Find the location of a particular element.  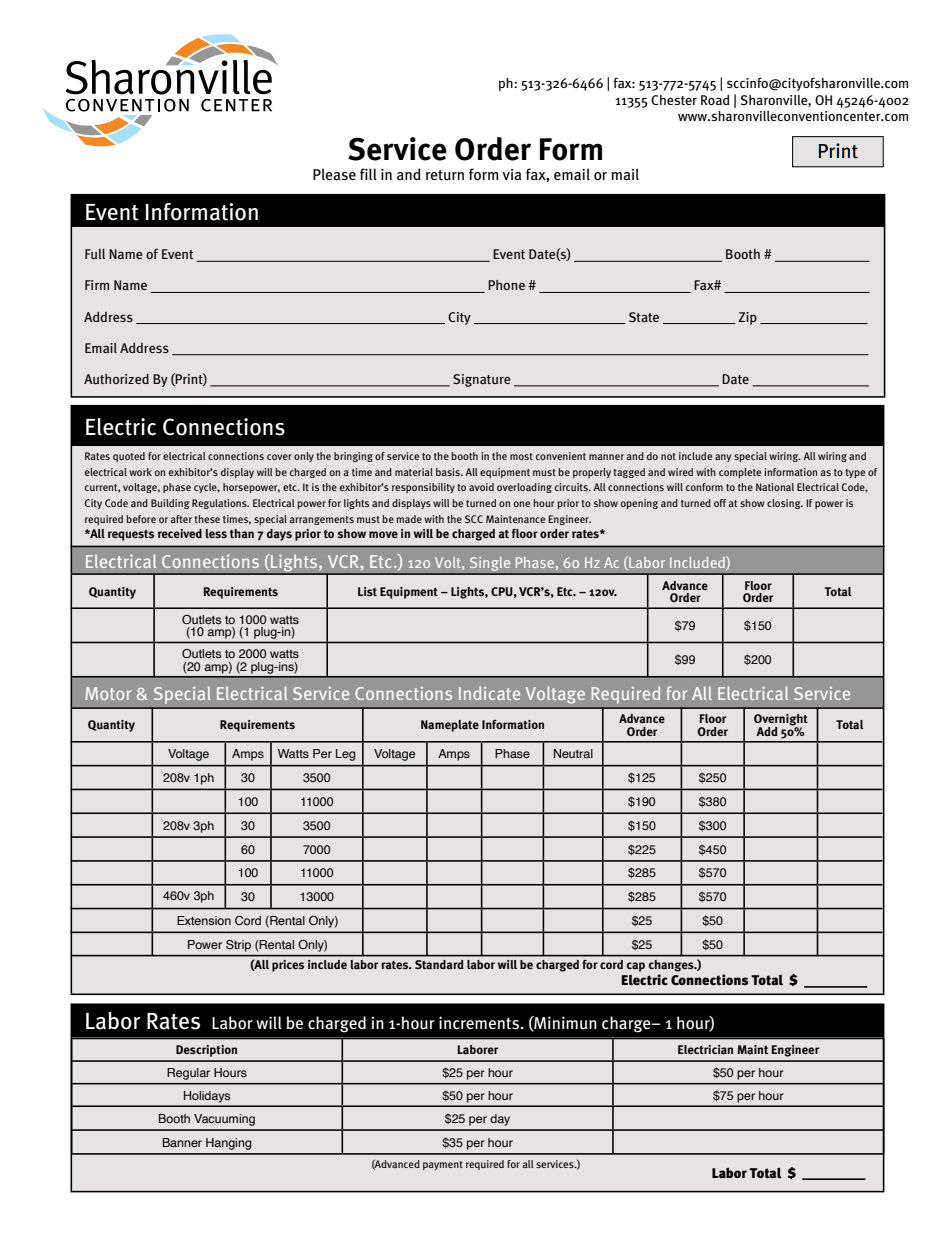

Road is located at coordinates (715, 100).
